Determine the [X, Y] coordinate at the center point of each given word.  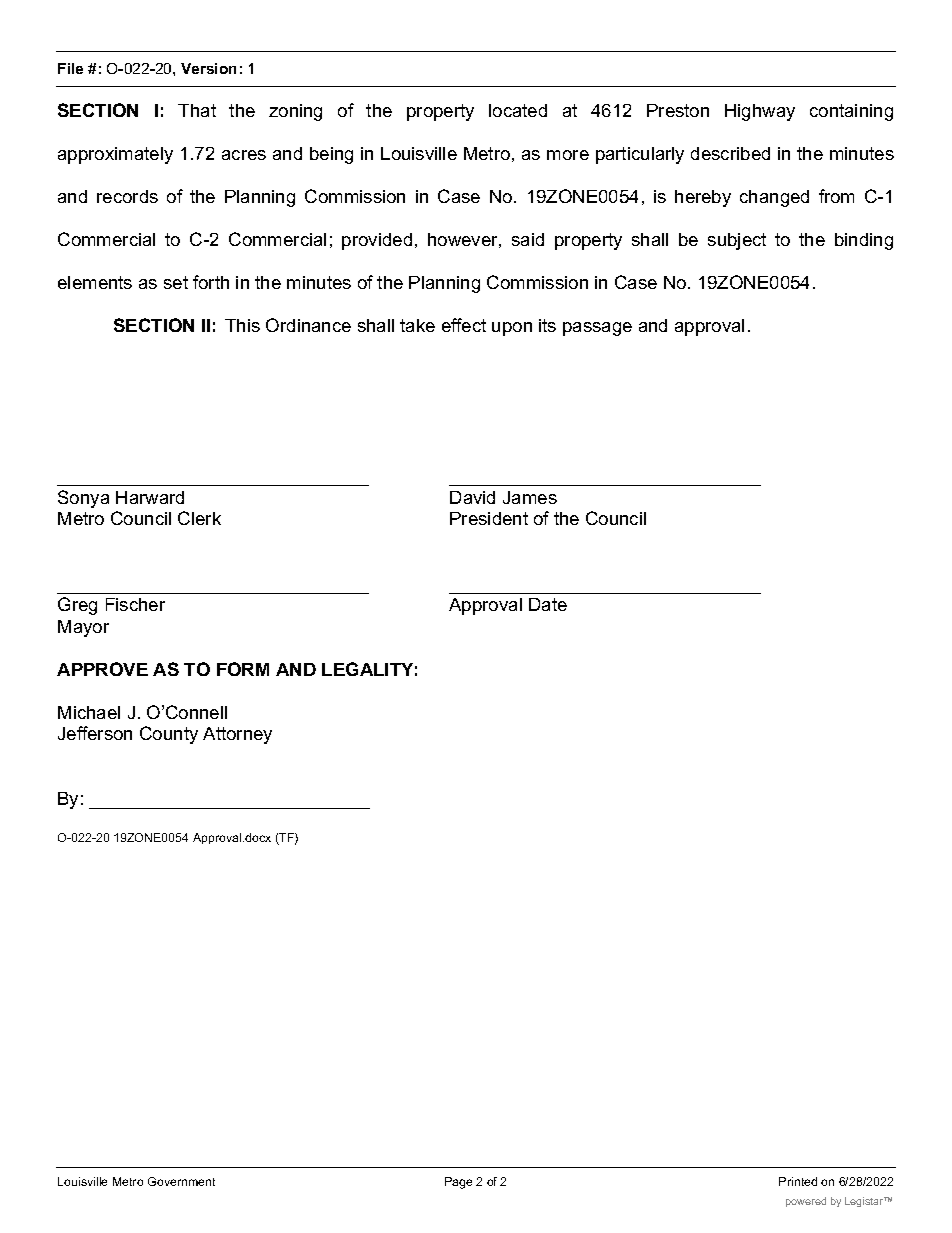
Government [181, 1181]
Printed [798, 1181]
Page [458, 1183]
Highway [760, 112]
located [518, 110]
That [197, 110]
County [169, 735]
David [472, 497]
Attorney [237, 735]
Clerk [199, 518]
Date [548, 604]
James [530, 497]
